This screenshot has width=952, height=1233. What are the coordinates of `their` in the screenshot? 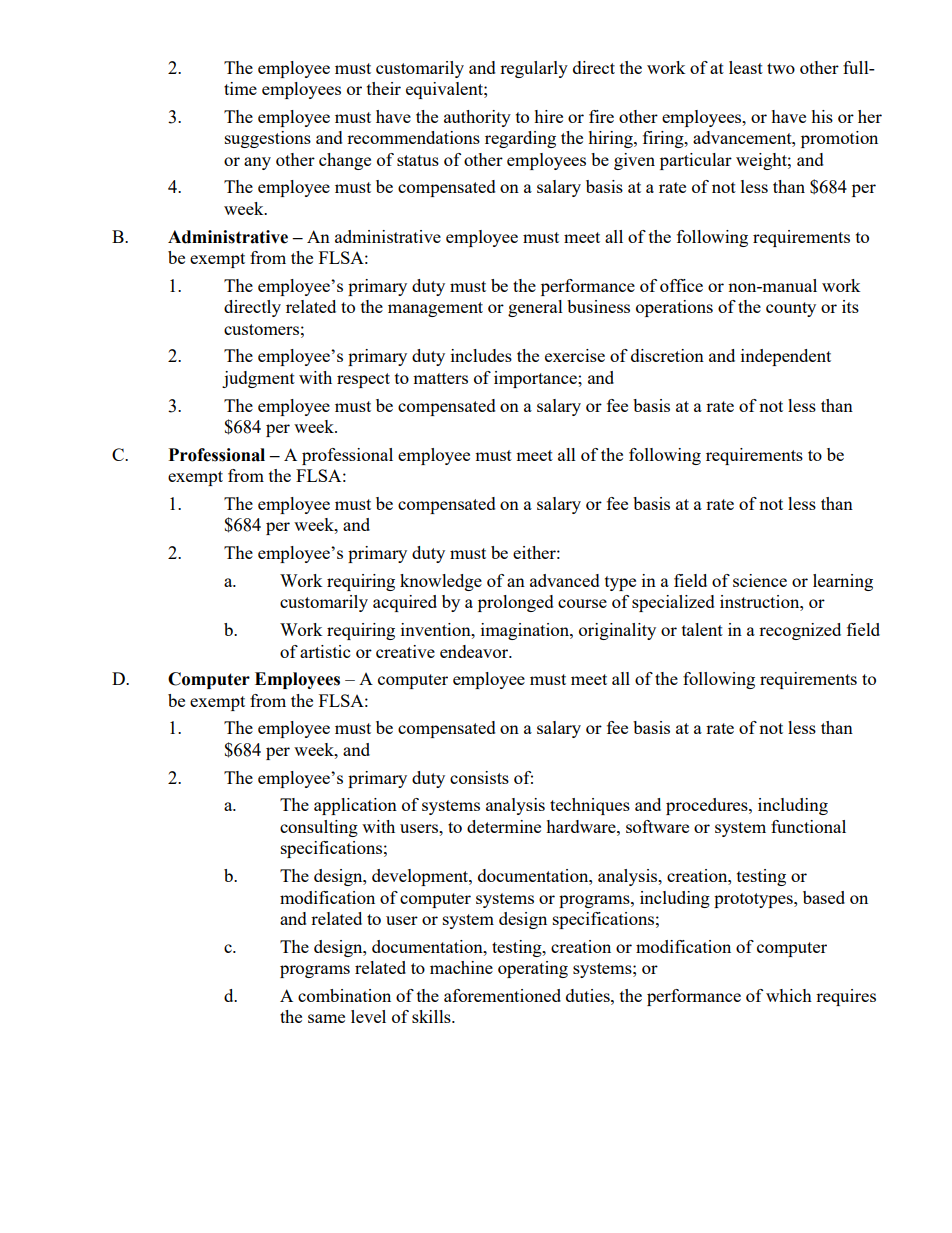 It's located at (384, 88).
